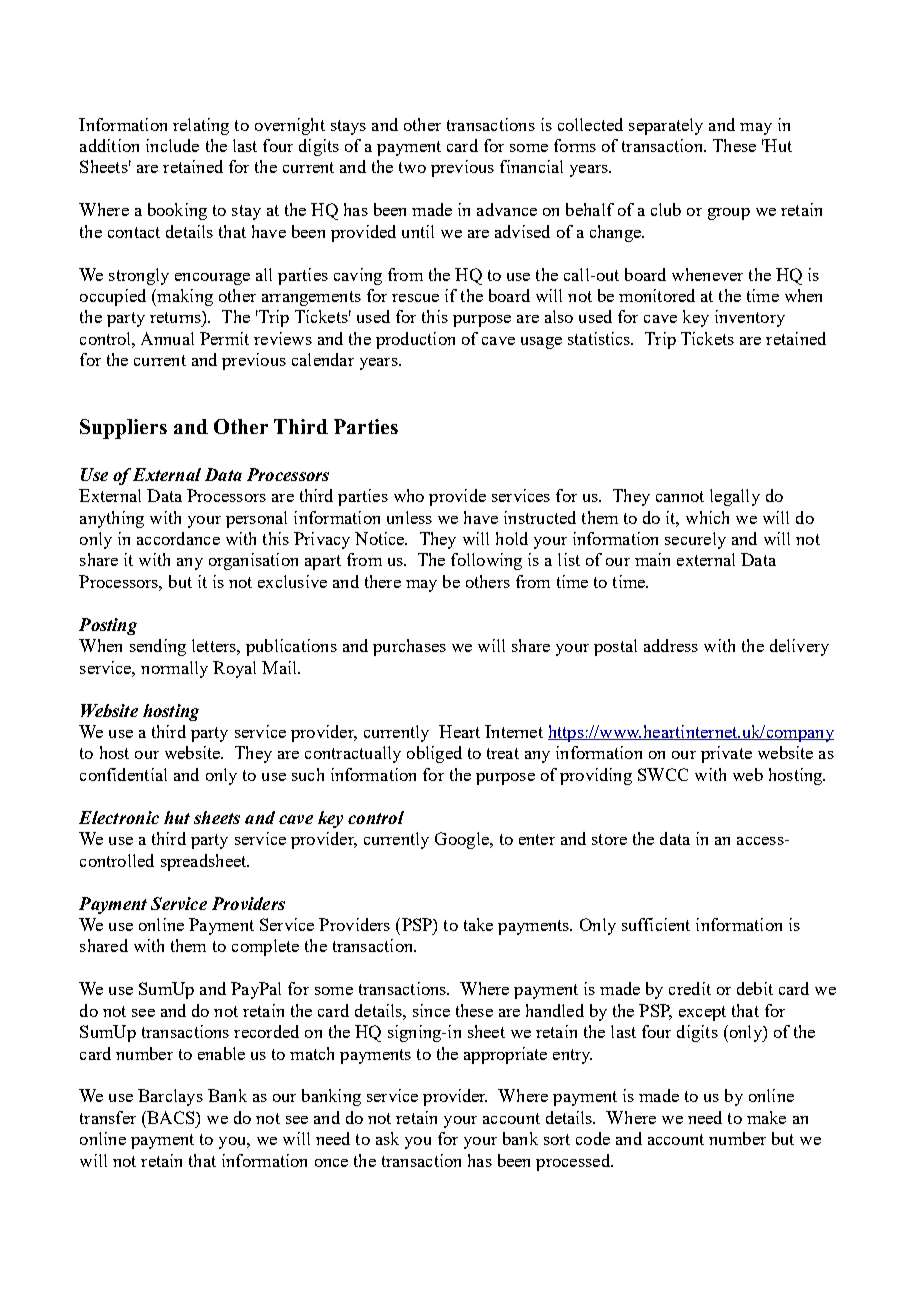  I want to click on two, so click(412, 167).
